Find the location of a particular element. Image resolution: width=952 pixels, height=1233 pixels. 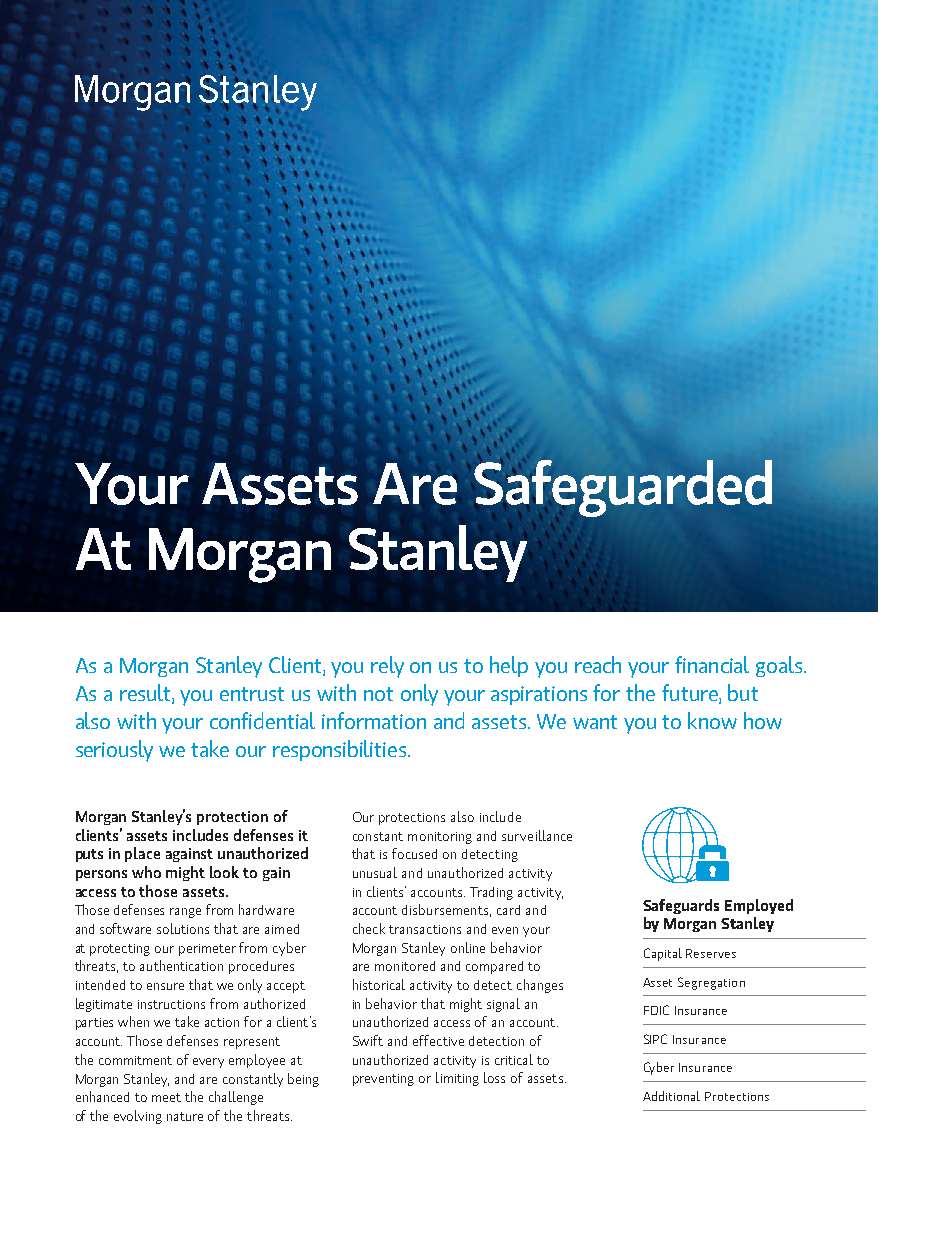

entrust is located at coordinates (252, 694).
